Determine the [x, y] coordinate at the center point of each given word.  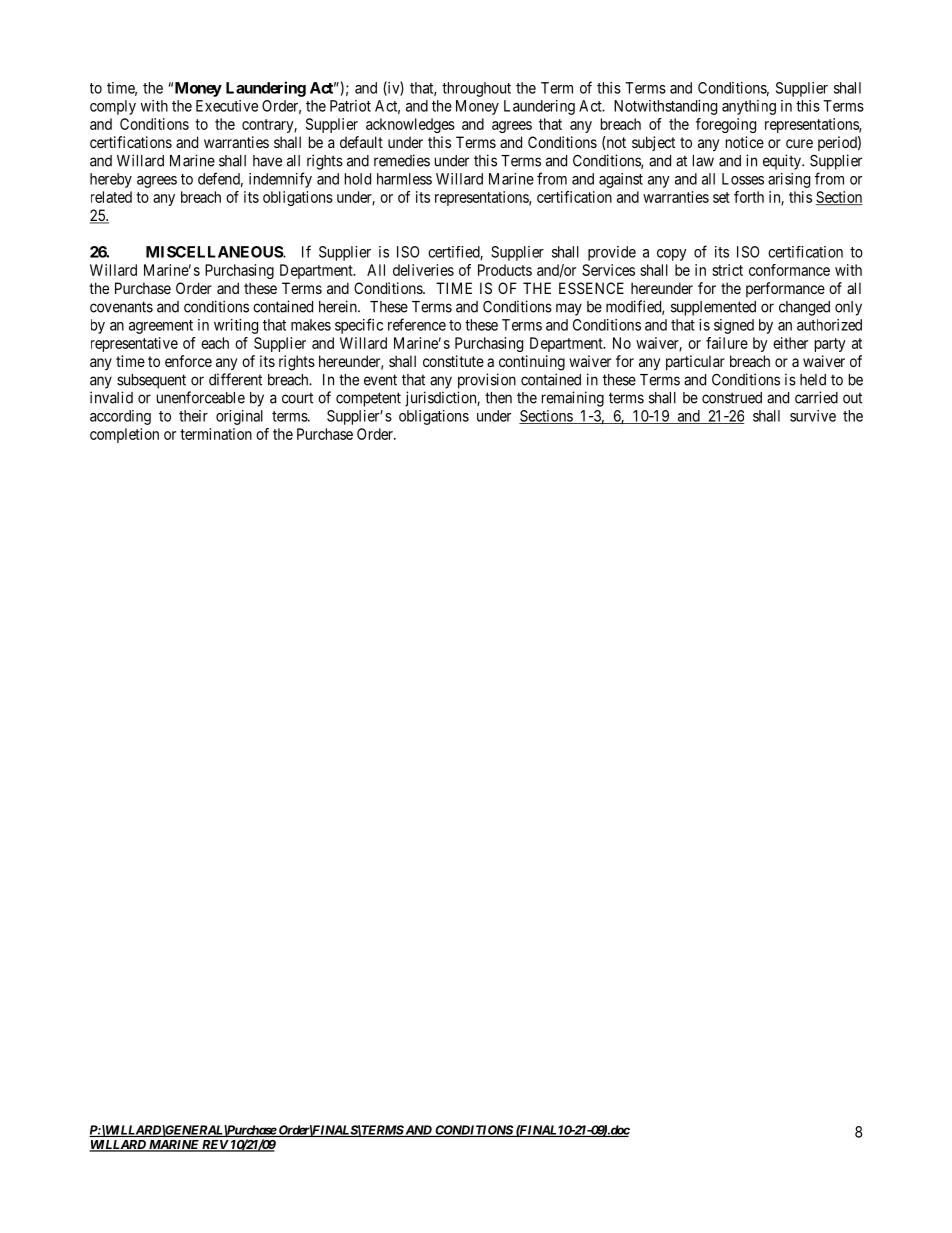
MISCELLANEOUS [215, 252]
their [193, 416]
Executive [227, 106]
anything [749, 107]
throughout [476, 89]
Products [505, 270]
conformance [789, 270]
